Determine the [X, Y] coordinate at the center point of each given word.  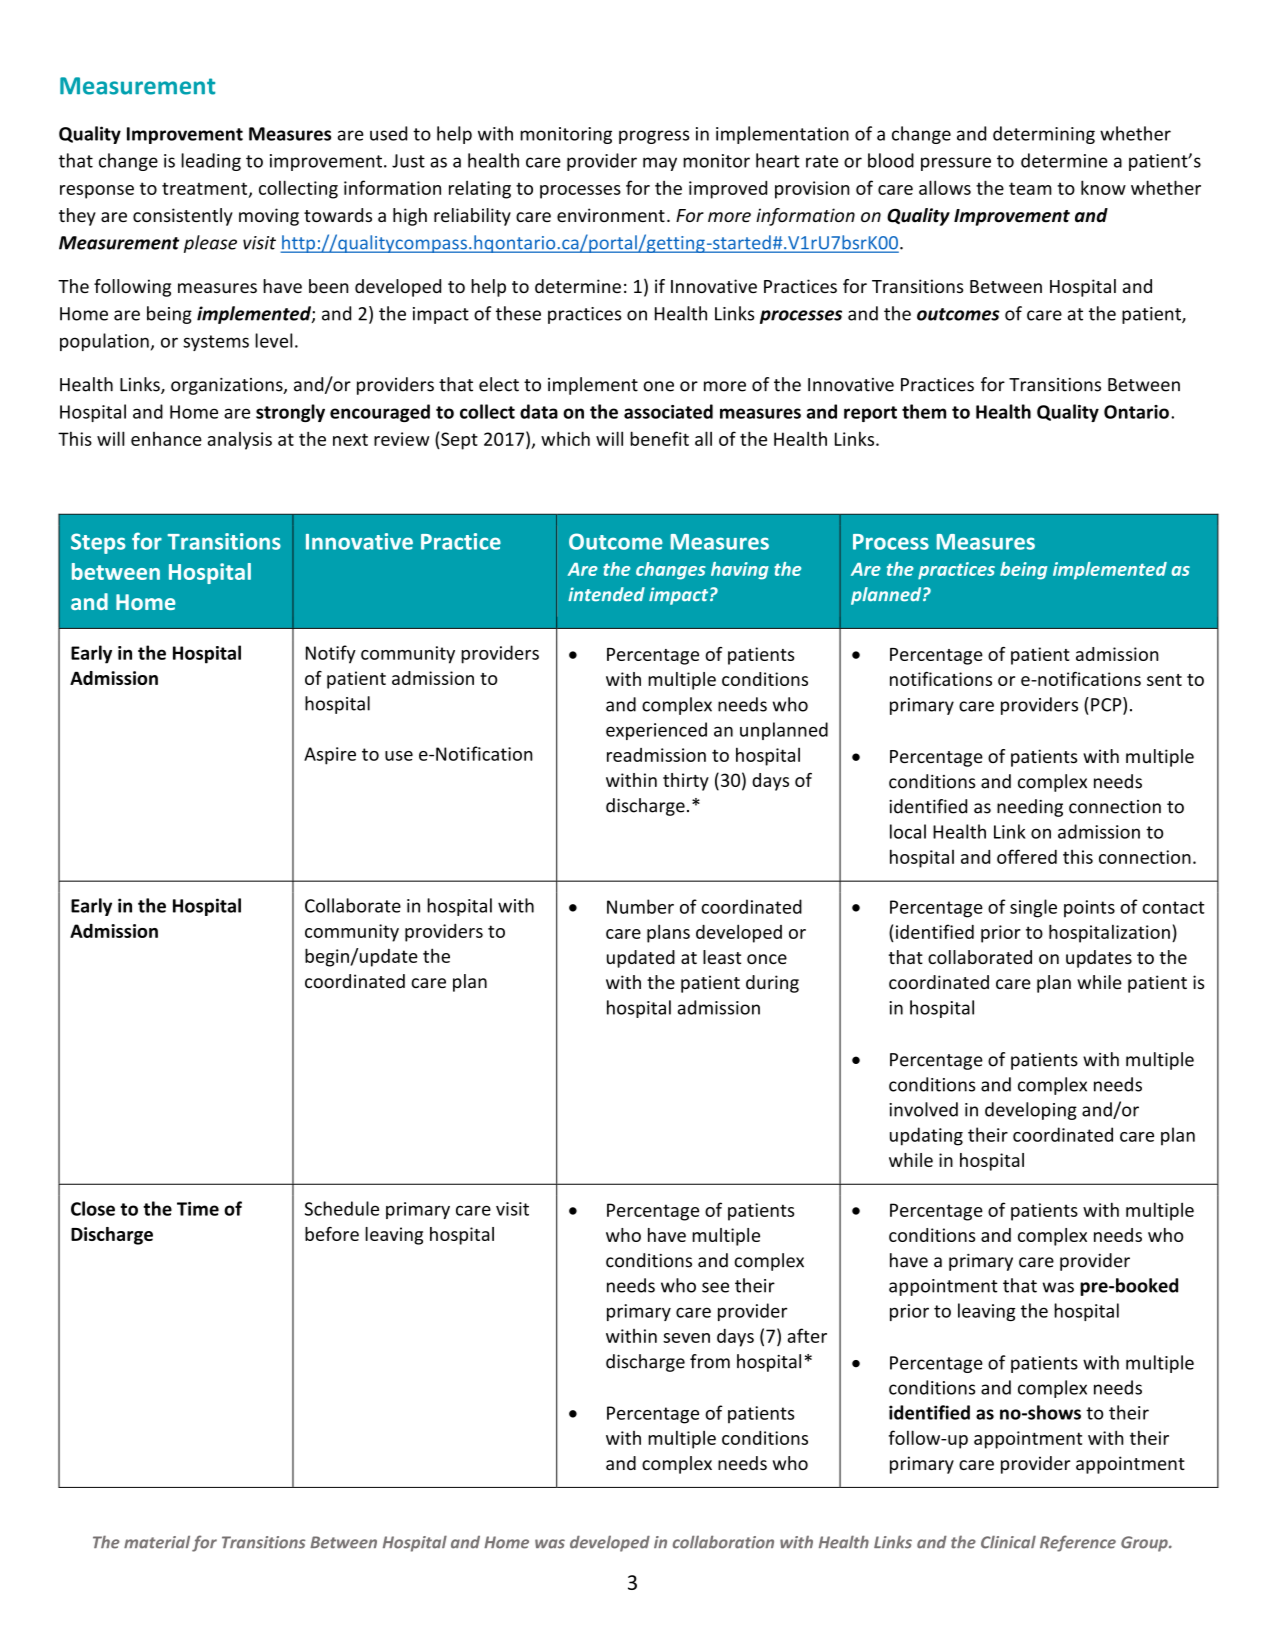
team [1030, 188]
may [660, 164]
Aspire [330, 756]
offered [1027, 856]
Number [640, 906]
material [157, 1542]
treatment [206, 189]
